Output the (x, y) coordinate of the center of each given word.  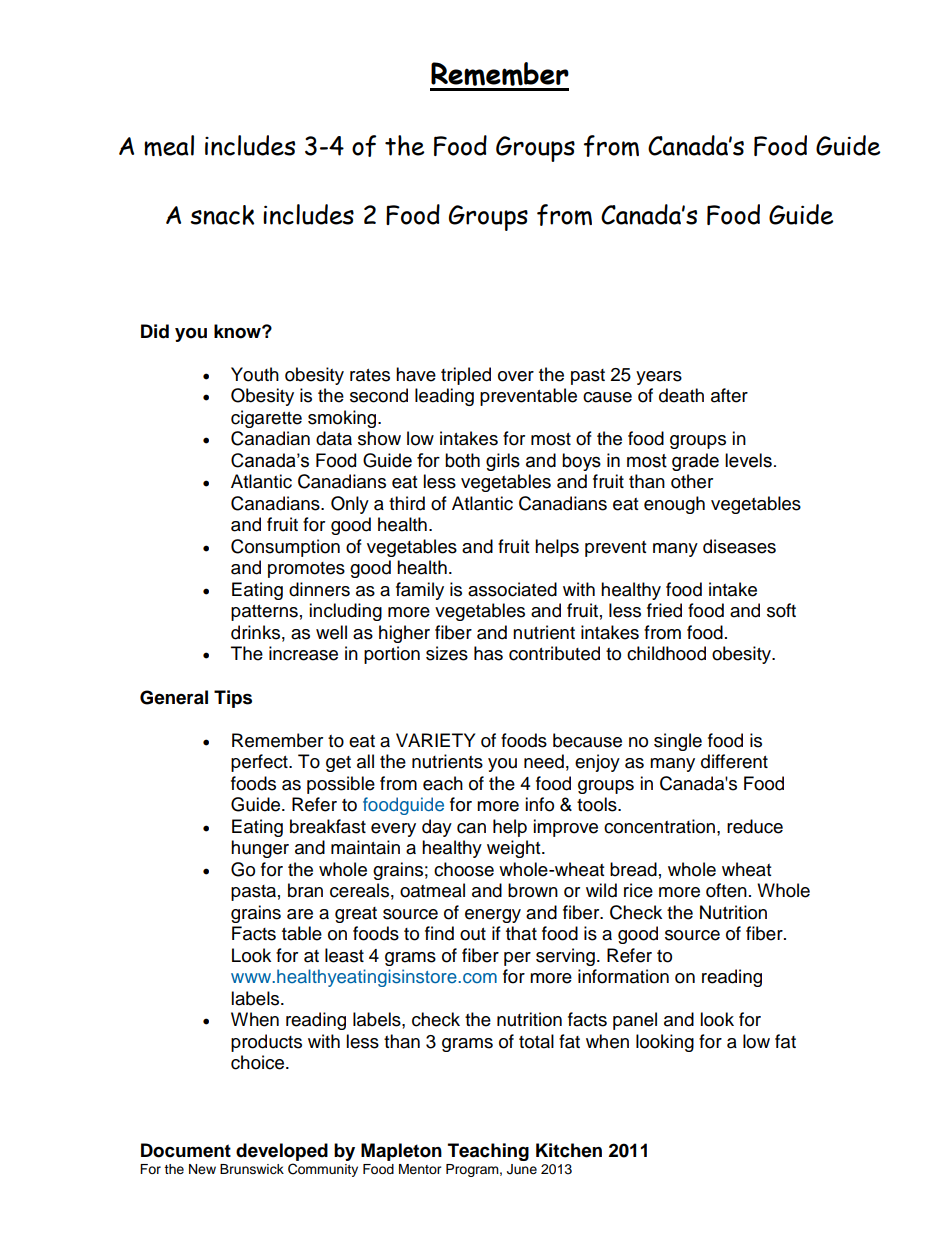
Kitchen (569, 1150)
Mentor (420, 1169)
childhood (666, 653)
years (659, 378)
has (488, 653)
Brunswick (252, 1169)
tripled (466, 376)
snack (222, 215)
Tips (233, 699)
